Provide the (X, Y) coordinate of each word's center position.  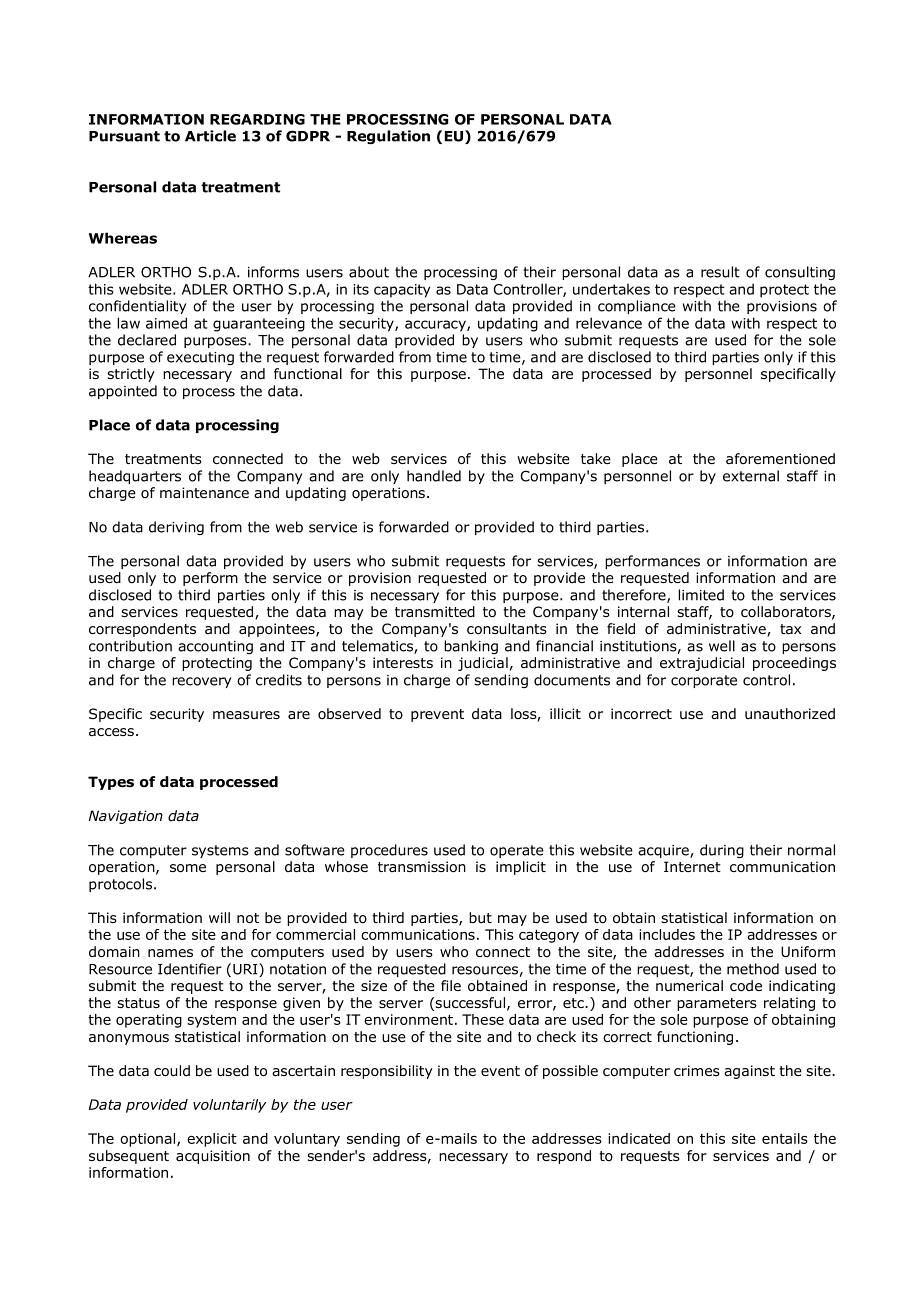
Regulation (388, 137)
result (720, 272)
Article (210, 136)
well (722, 646)
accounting (215, 647)
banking (471, 647)
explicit (212, 1140)
